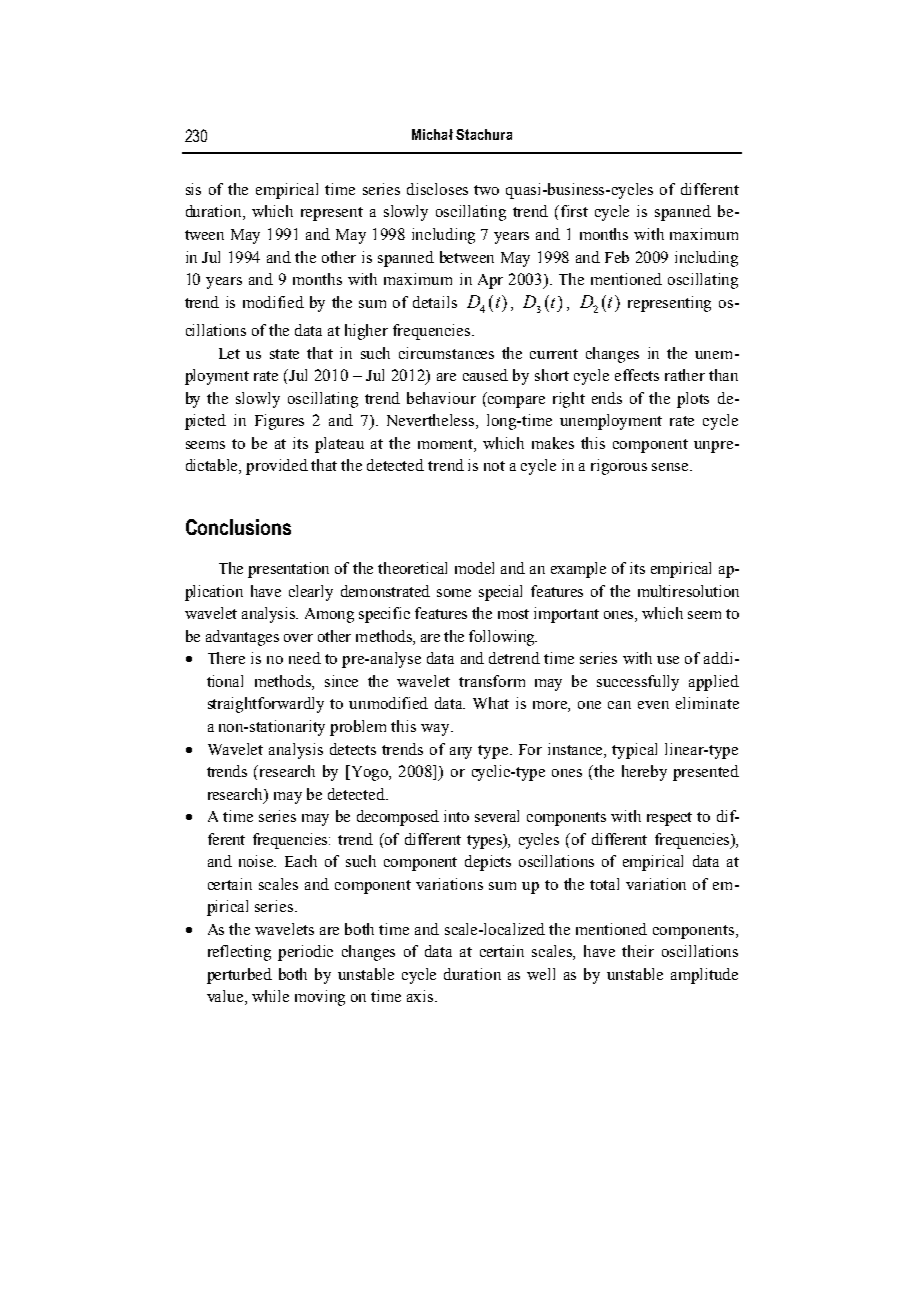  I want to click on Figures, so click(279, 422).
